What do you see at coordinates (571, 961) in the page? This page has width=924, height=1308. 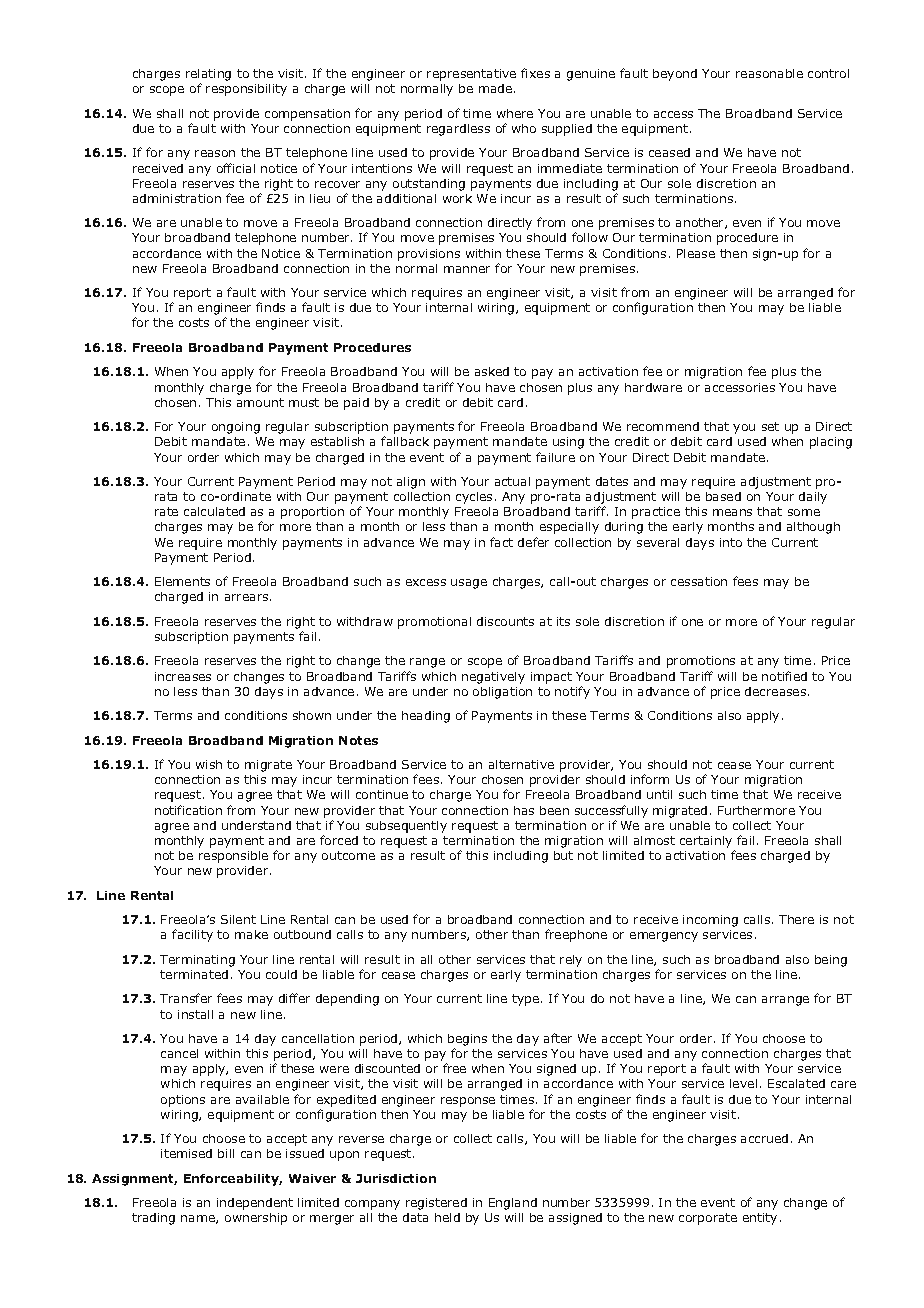 I see `rely` at bounding box center [571, 961].
